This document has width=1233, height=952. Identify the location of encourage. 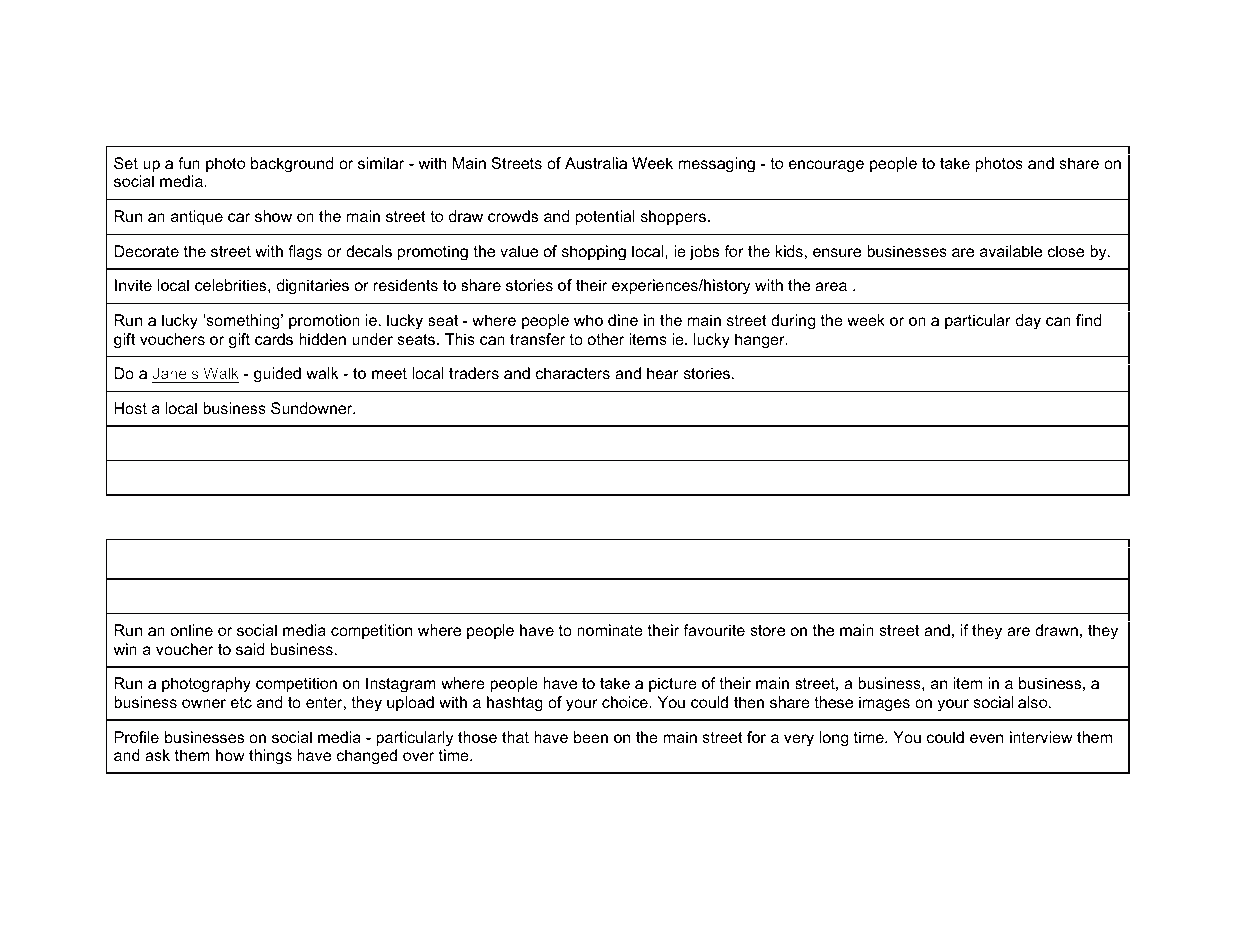
(826, 166).
